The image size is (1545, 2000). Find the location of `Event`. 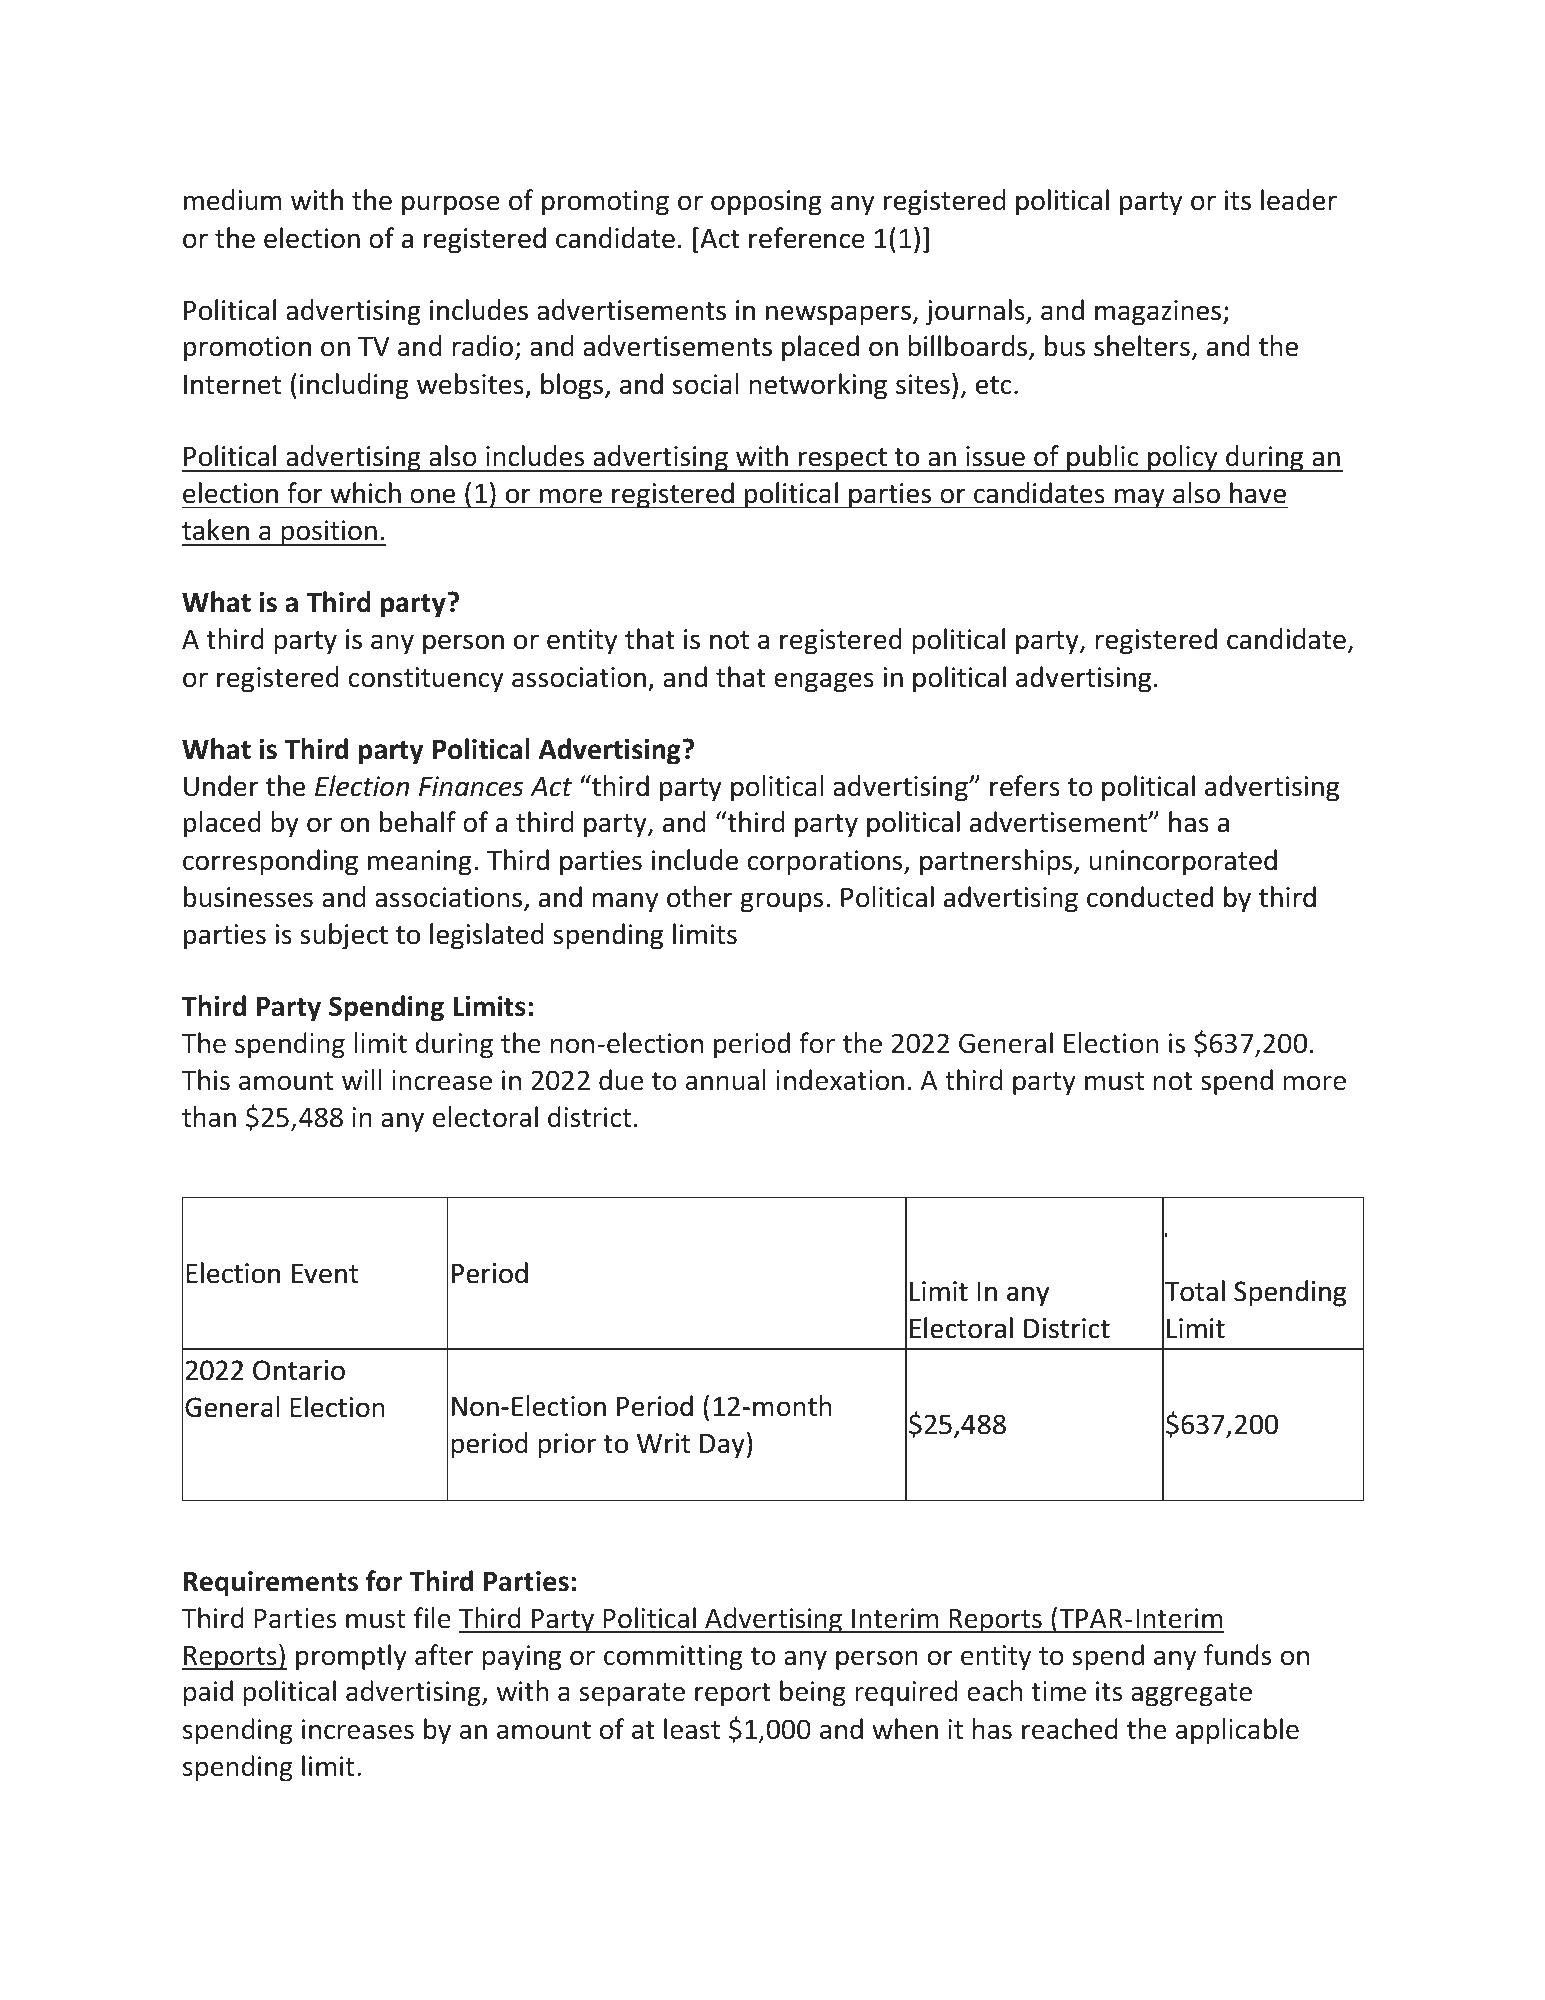

Event is located at coordinates (325, 1274).
